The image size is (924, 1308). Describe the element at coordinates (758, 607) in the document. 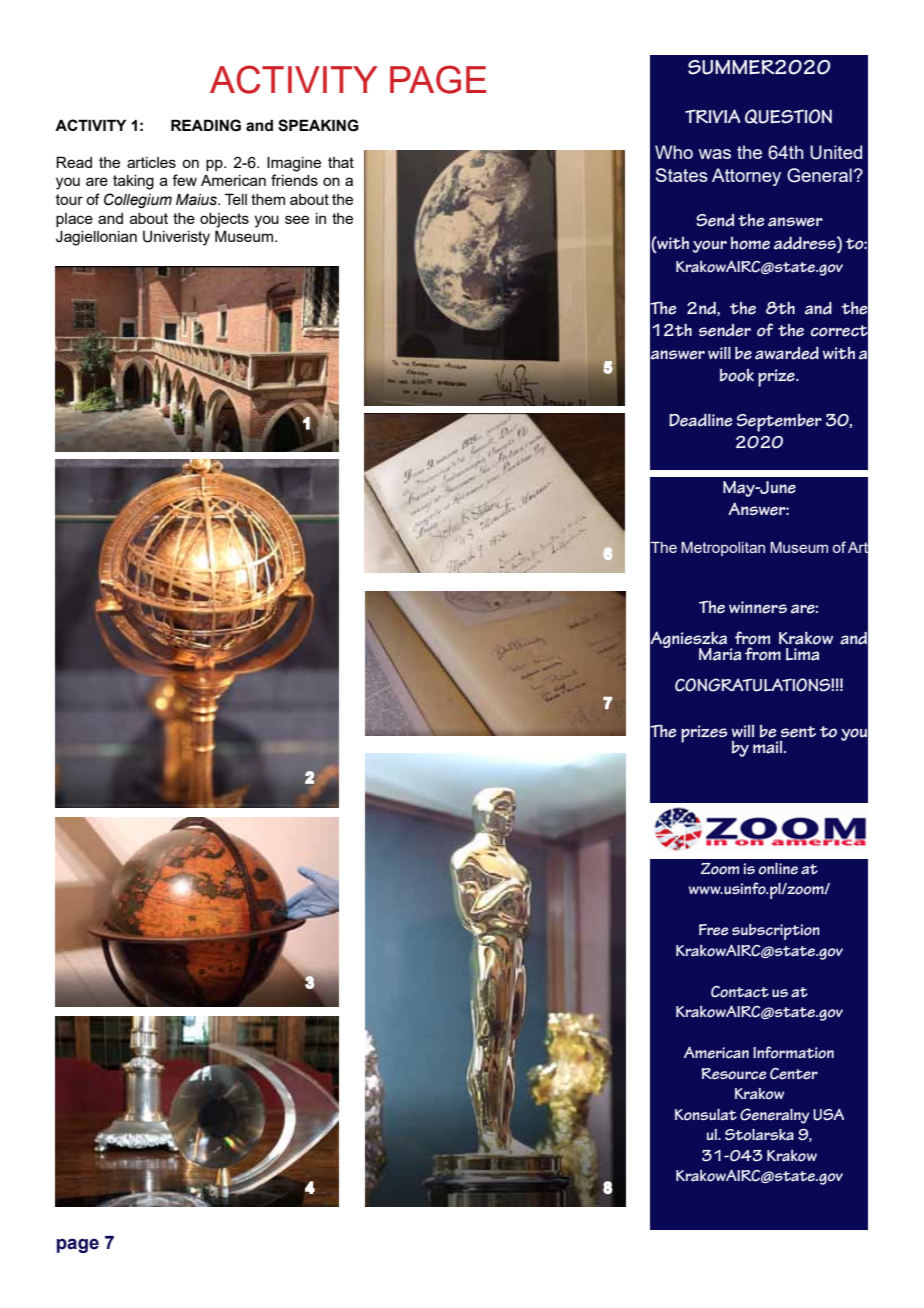

I see `winners` at that location.
